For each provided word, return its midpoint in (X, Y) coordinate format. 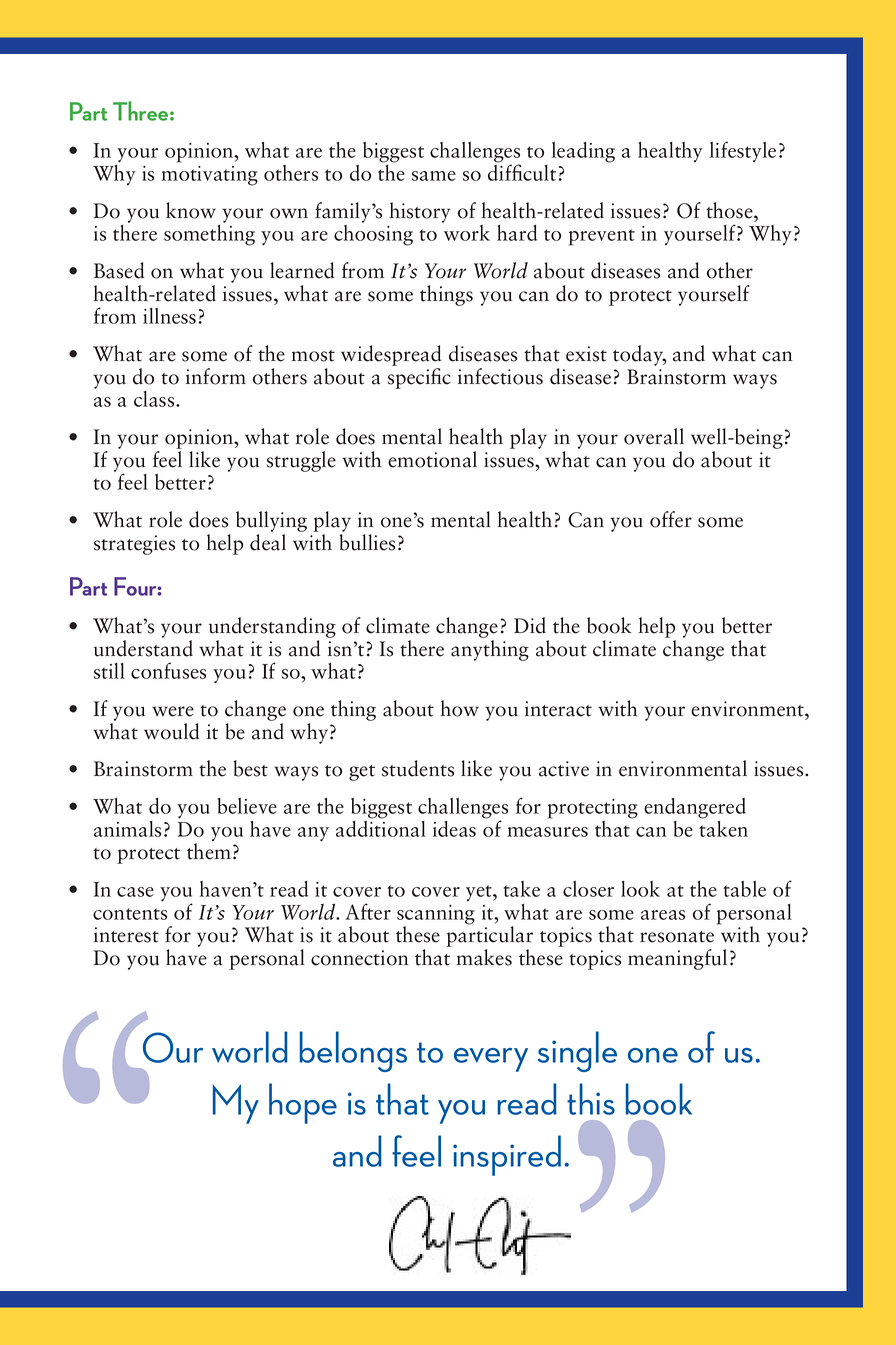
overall (654, 436)
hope (303, 1103)
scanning (436, 916)
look (640, 889)
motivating (209, 176)
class (155, 399)
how (460, 708)
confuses (168, 670)
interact (558, 709)
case (135, 892)
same (434, 176)
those (730, 210)
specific (419, 378)
